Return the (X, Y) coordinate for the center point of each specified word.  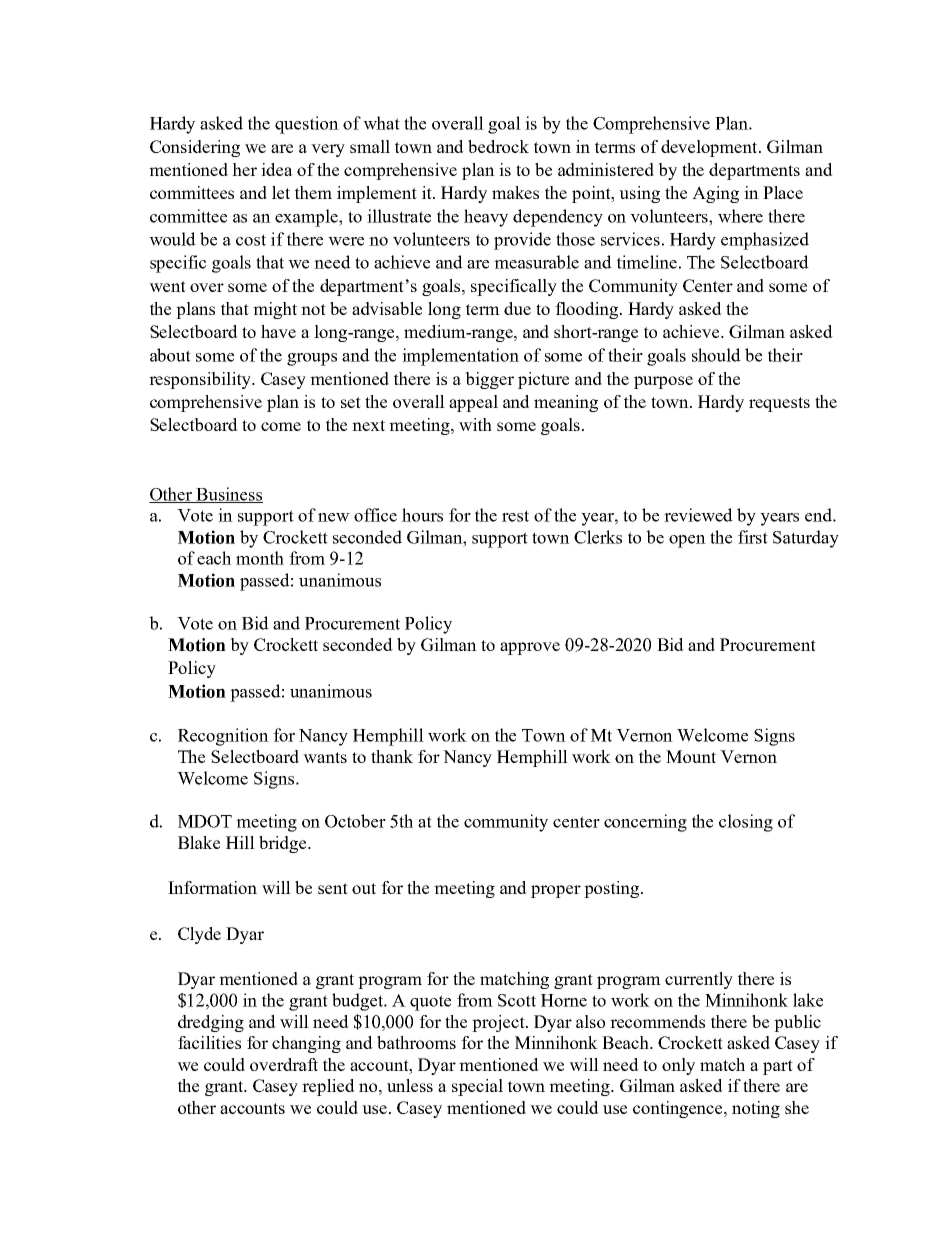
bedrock (498, 146)
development (710, 148)
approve (530, 648)
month (260, 558)
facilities (209, 1042)
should (716, 355)
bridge (284, 844)
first (753, 537)
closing (746, 823)
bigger (489, 380)
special (477, 1087)
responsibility (201, 380)
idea (277, 169)
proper (556, 891)
